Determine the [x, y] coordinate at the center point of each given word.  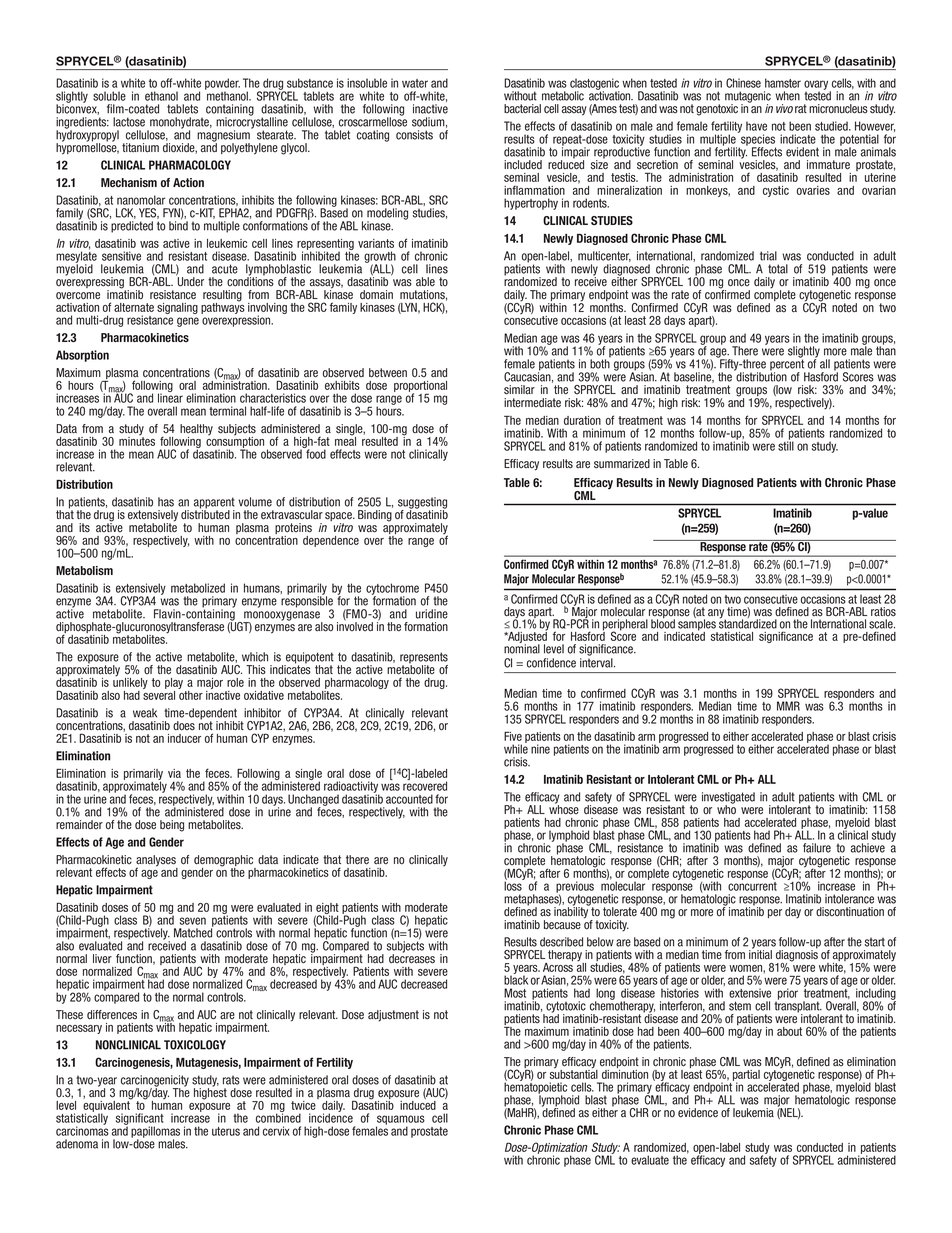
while [516, 748]
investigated [728, 799]
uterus [226, 1131]
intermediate [532, 403]
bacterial [522, 109]
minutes [137, 440]
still [786, 445]
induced [418, 1105]
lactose [129, 122]
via [174, 773]
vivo [784, 109]
